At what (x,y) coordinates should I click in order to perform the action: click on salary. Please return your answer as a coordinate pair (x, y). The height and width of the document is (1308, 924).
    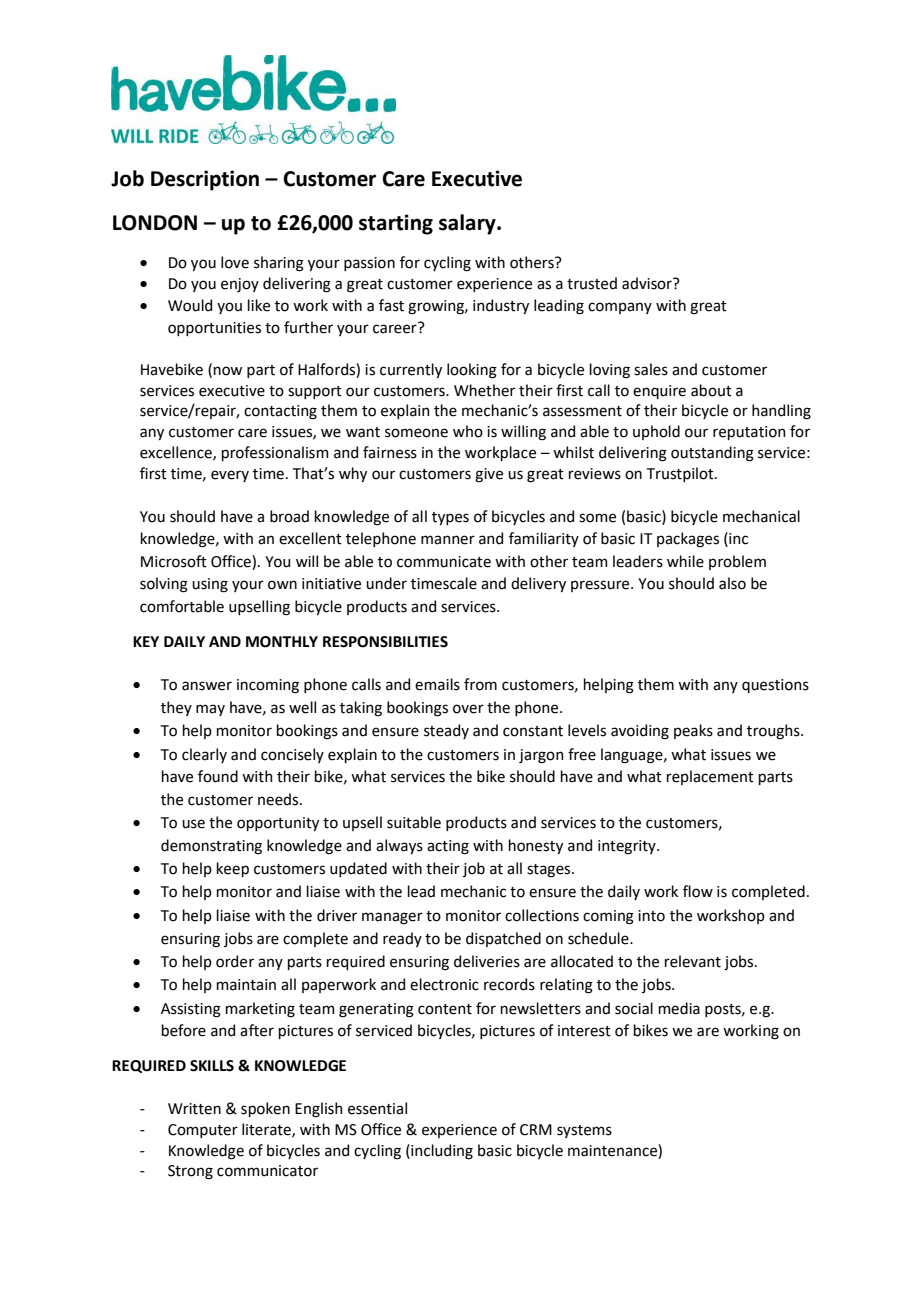
    Looking at the image, I should click on (468, 224).
